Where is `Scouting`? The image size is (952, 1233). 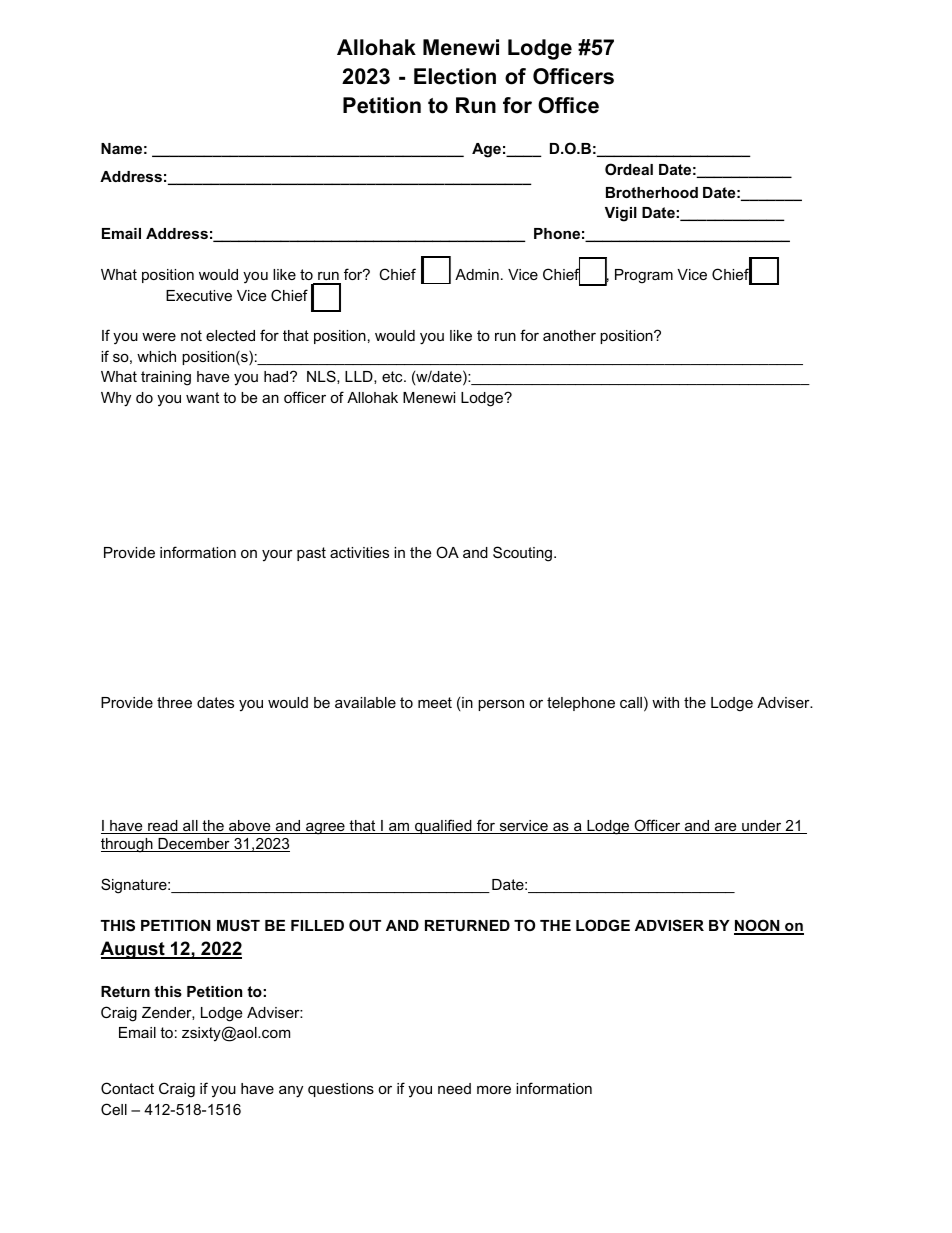 Scouting is located at coordinates (522, 554).
